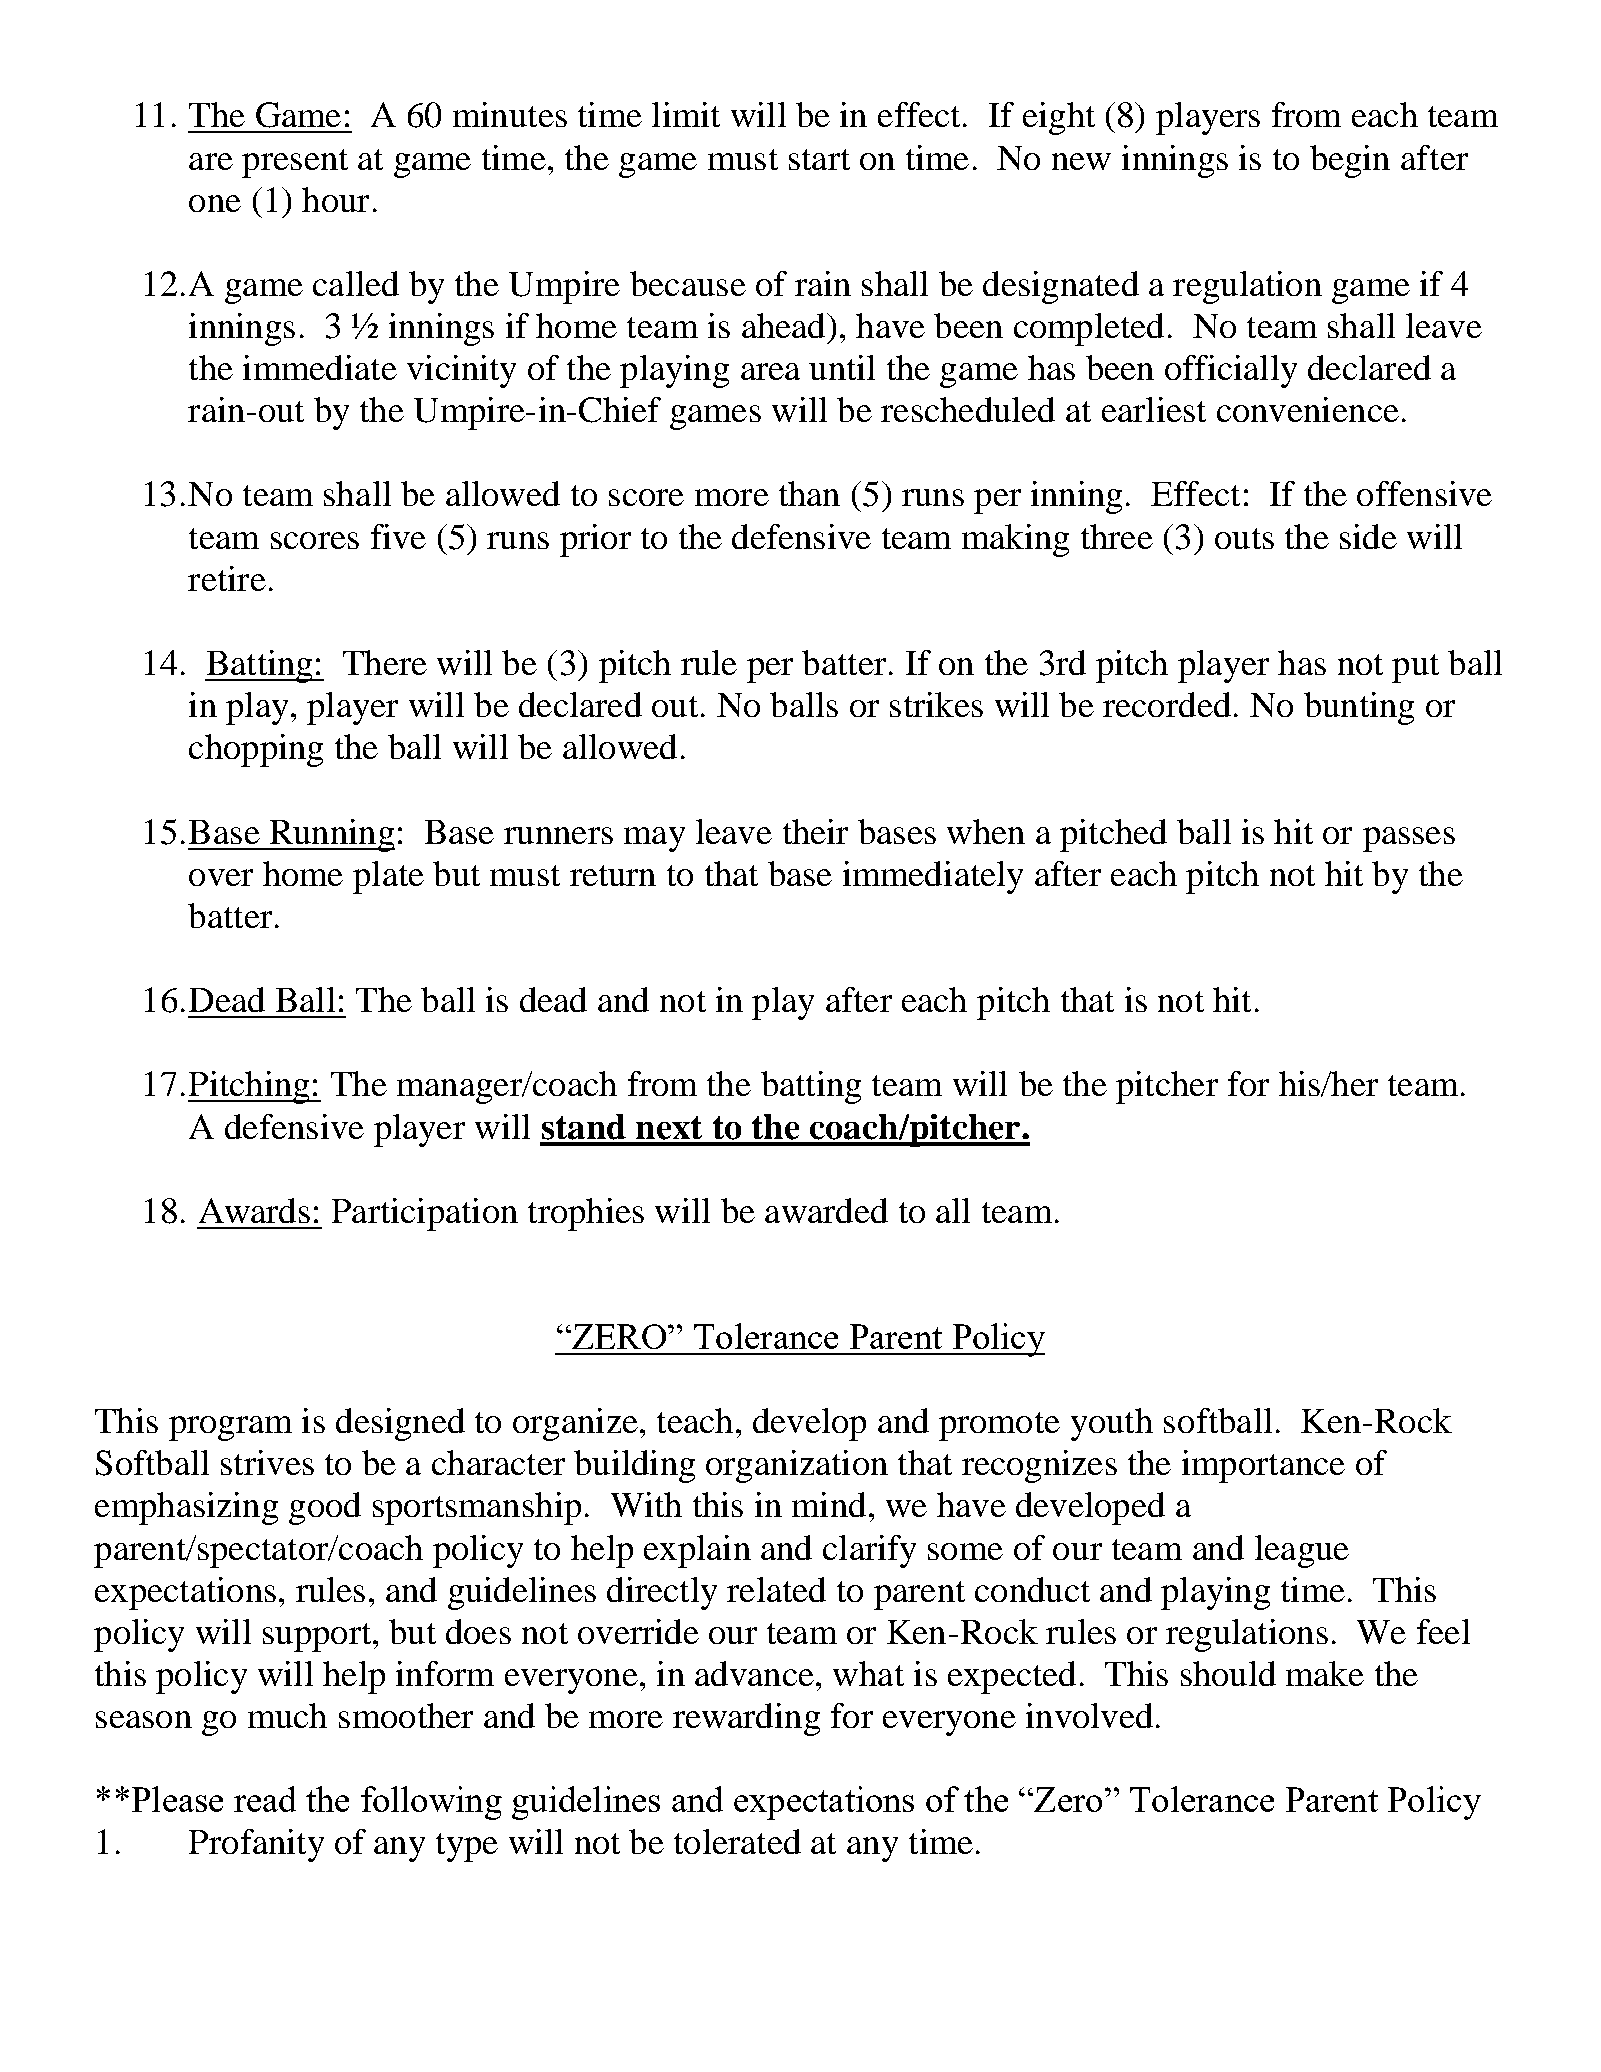 This screenshot has width=1601, height=2072. I want to click on tolerated, so click(737, 1841).
